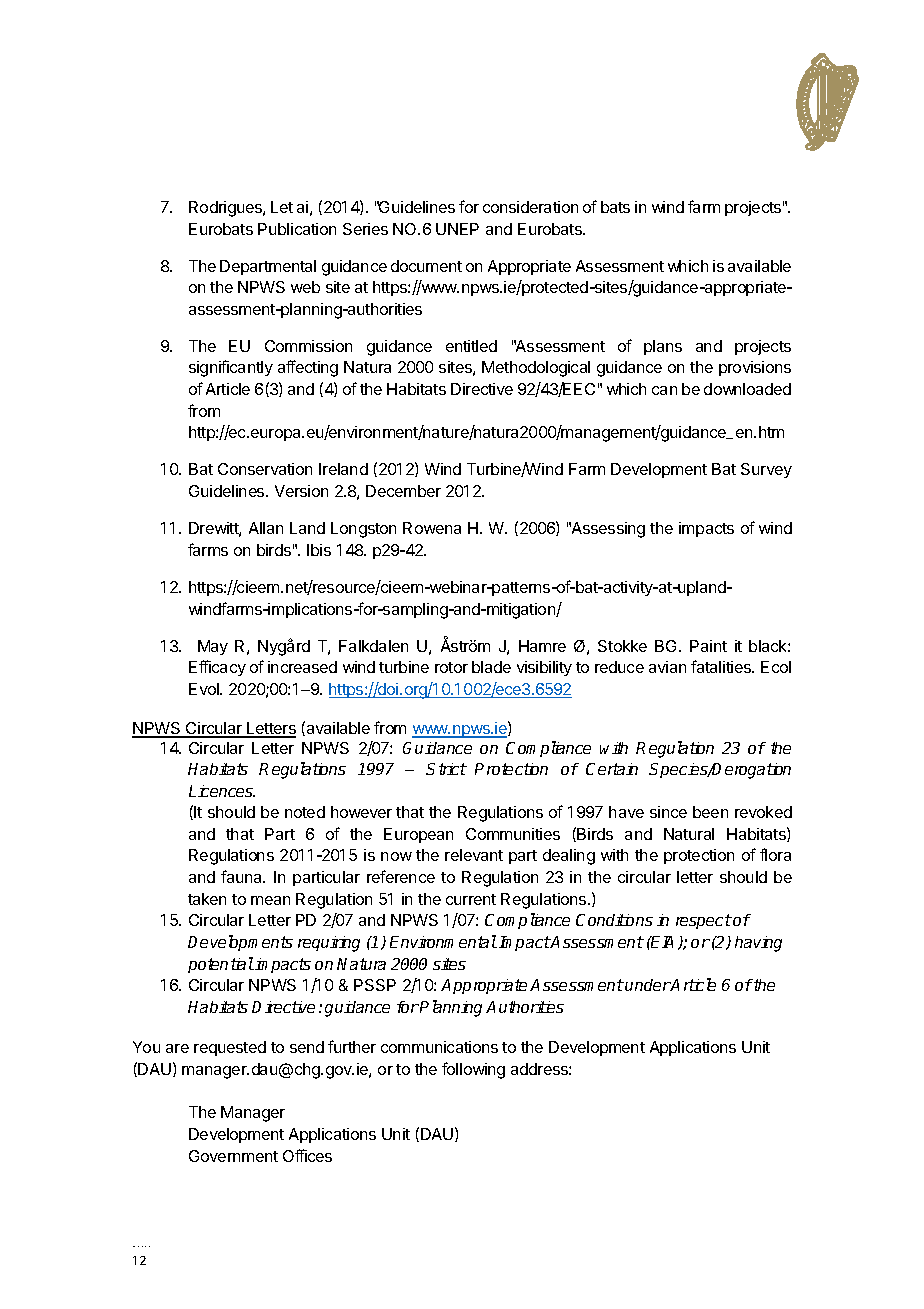 This screenshot has height=1309, width=924. I want to click on rotor, so click(451, 667).
